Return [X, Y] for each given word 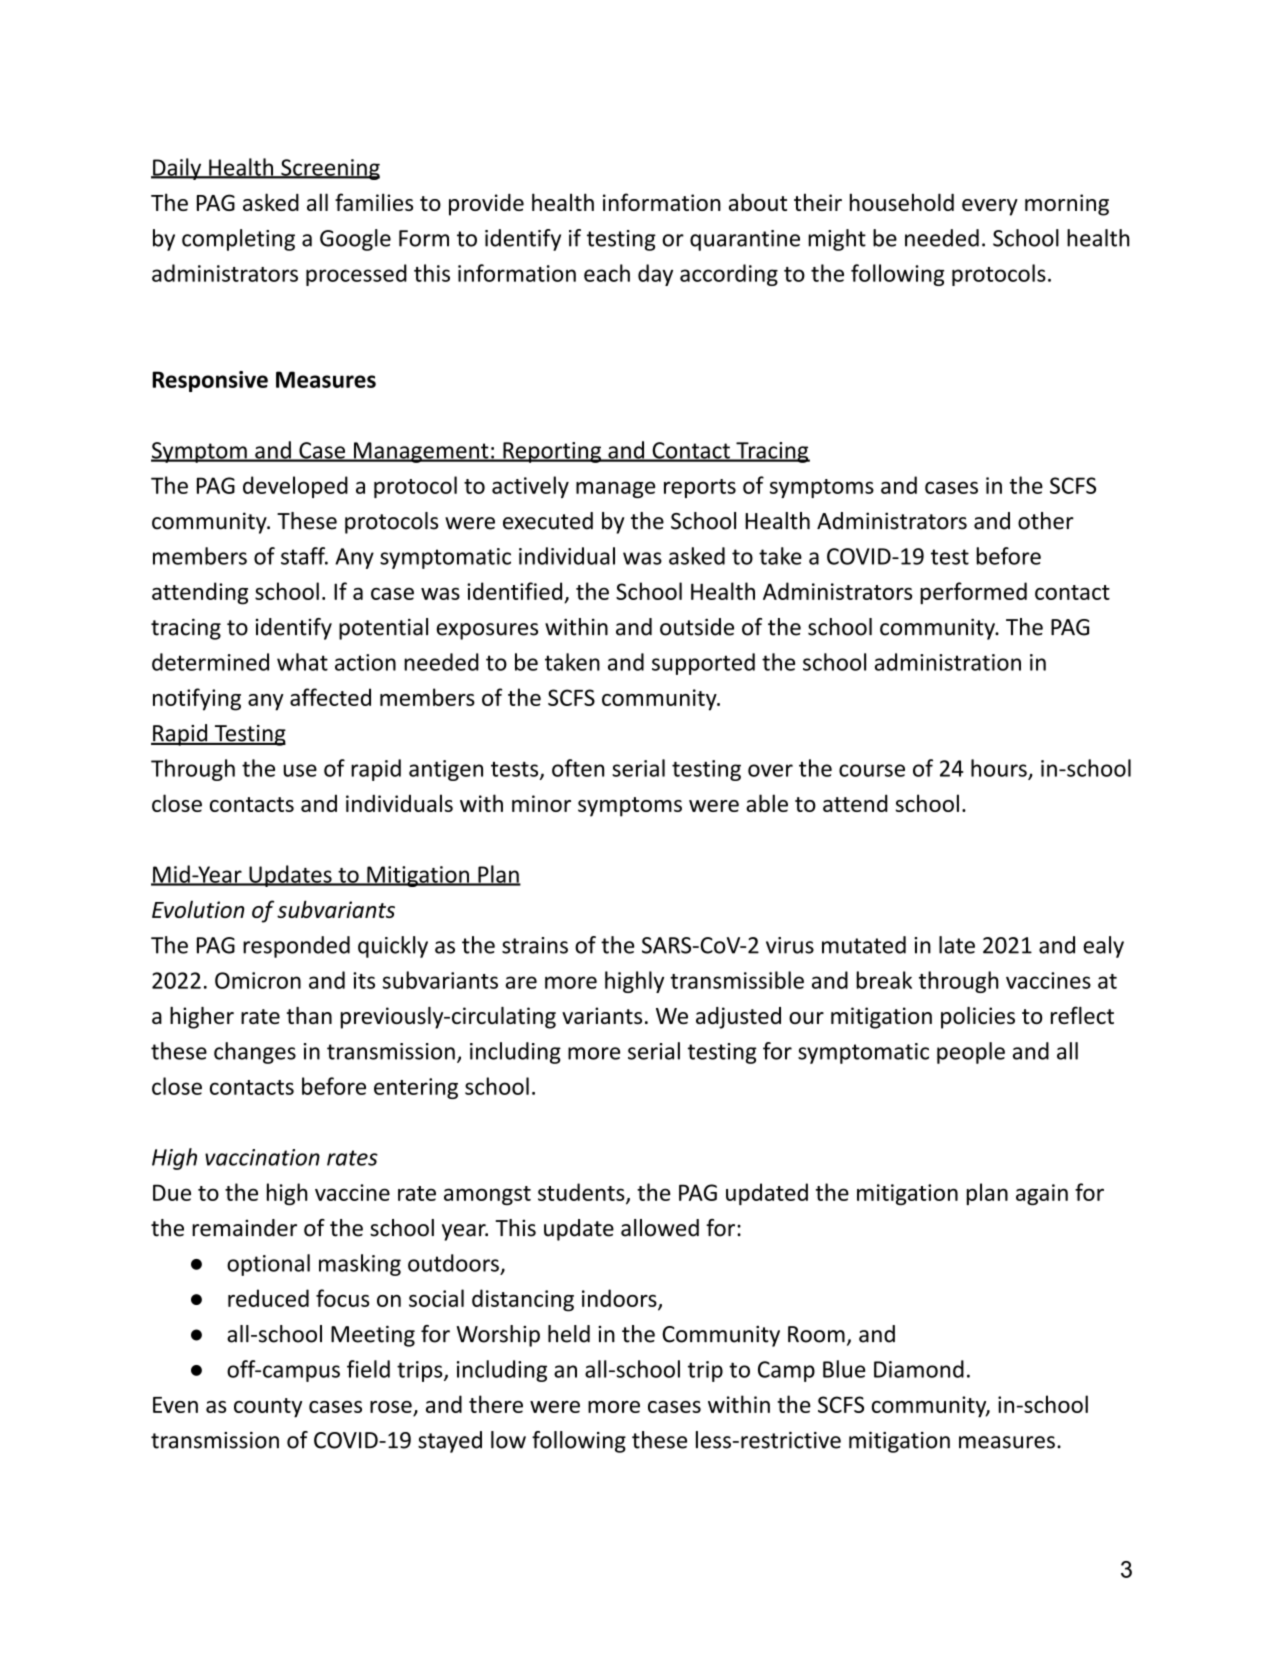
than [309, 1015]
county [268, 1408]
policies [978, 1018]
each [607, 273]
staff [304, 556]
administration [948, 662]
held [569, 1334]
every [990, 207]
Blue [844, 1369]
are [521, 982]
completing [238, 240]
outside [697, 627]
